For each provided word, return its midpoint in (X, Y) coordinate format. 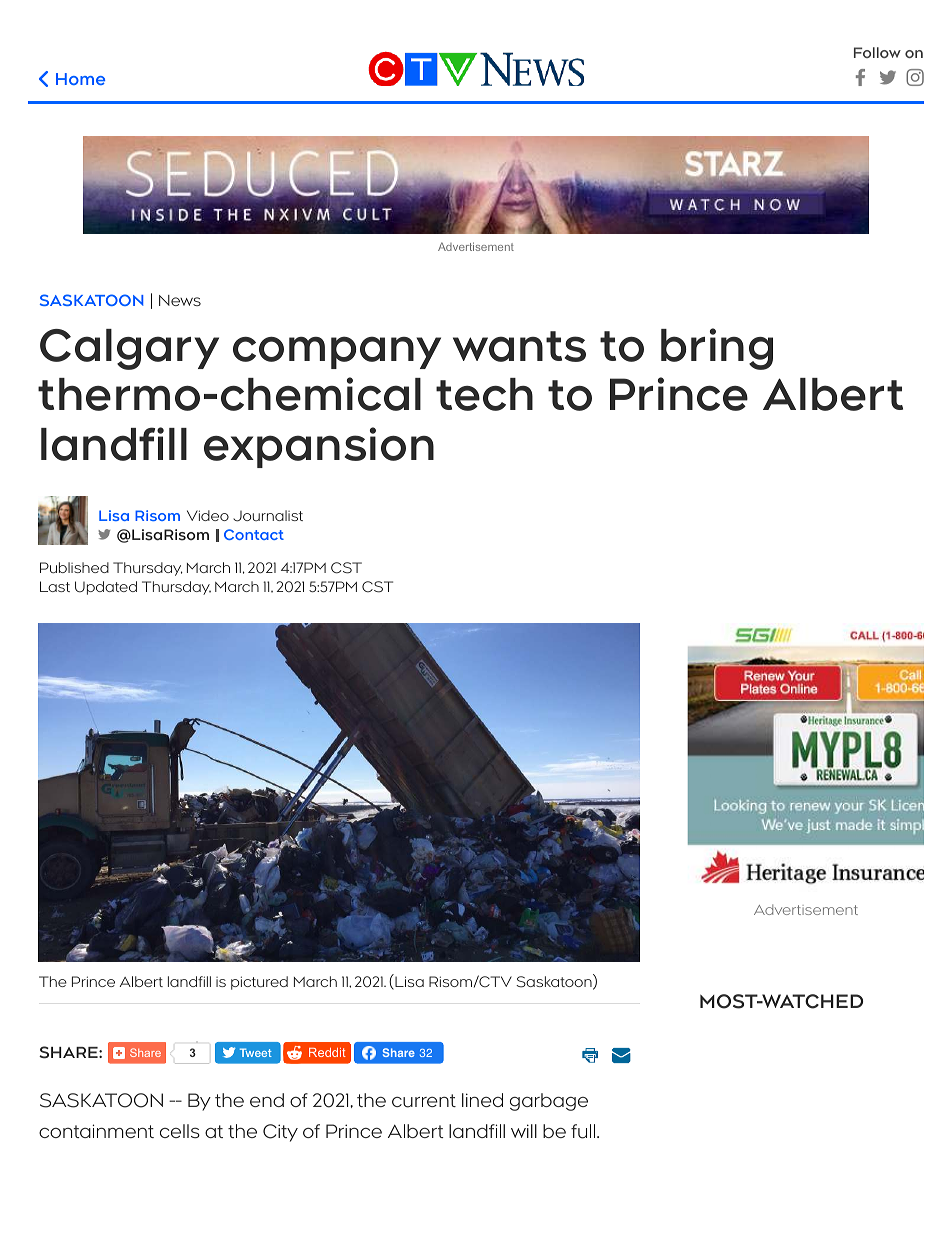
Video (208, 515)
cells (180, 1131)
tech (484, 394)
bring (717, 349)
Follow (877, 52)
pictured (259, 983)
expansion (319, 447)
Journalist (268, 516)
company (337, 352)
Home (80, 79)
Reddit (327, 1052)
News (180, 300)
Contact (254, 534)
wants (519, 346)
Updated (106, 588)
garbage (549, 1102)
